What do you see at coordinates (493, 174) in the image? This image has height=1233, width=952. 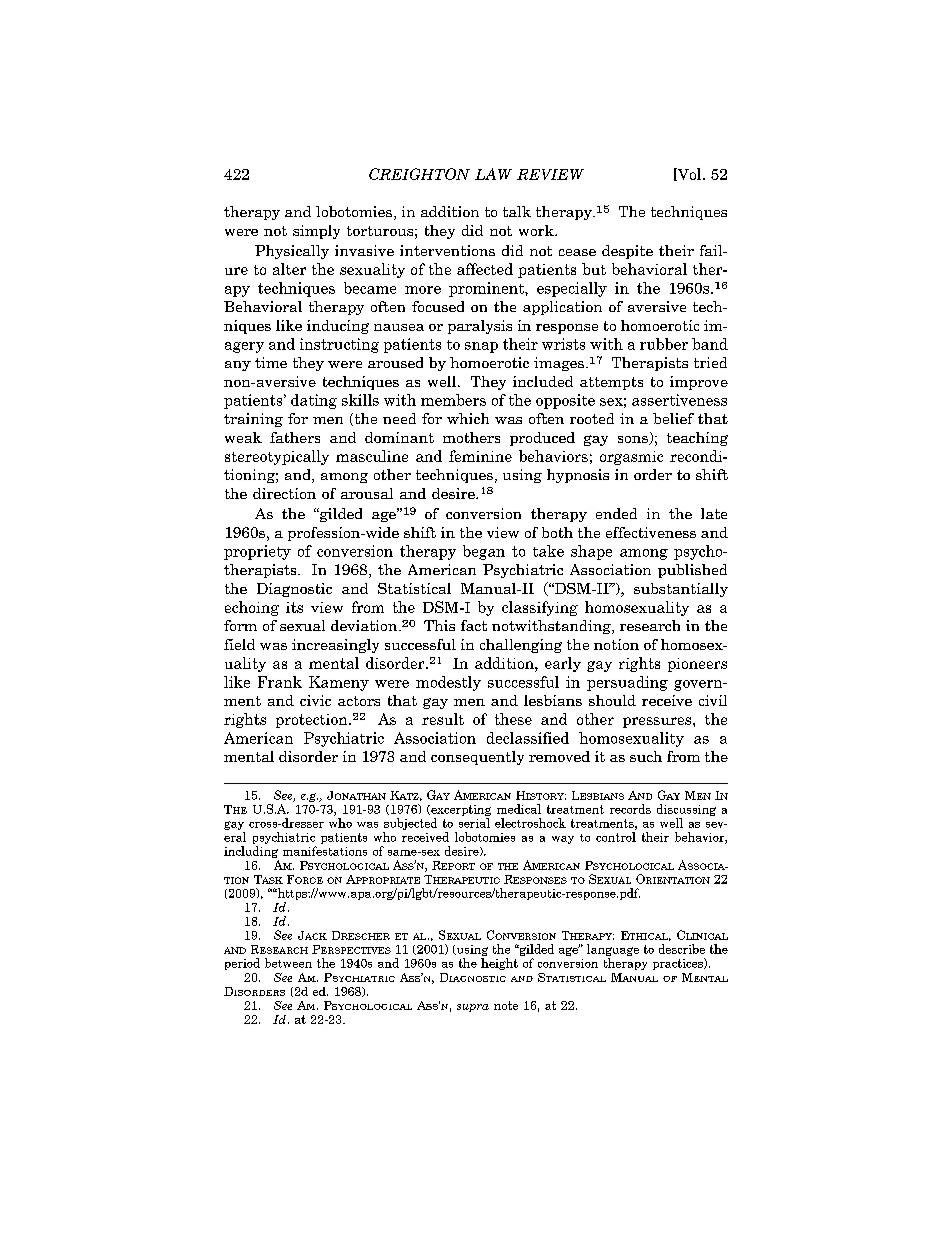 I see `LAW` at bounding box center [493, 174].
